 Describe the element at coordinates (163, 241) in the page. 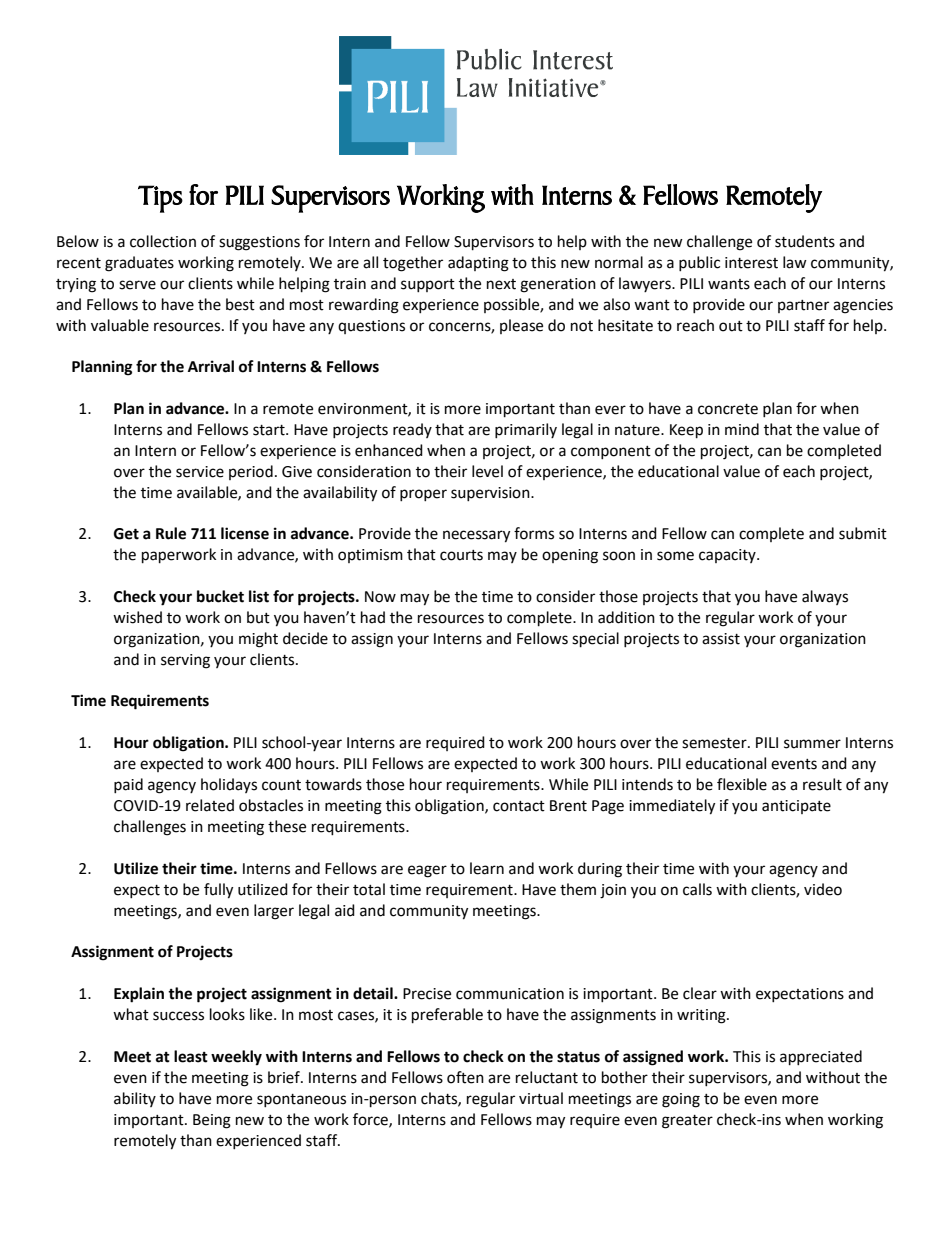

I see `collection` at that location.
